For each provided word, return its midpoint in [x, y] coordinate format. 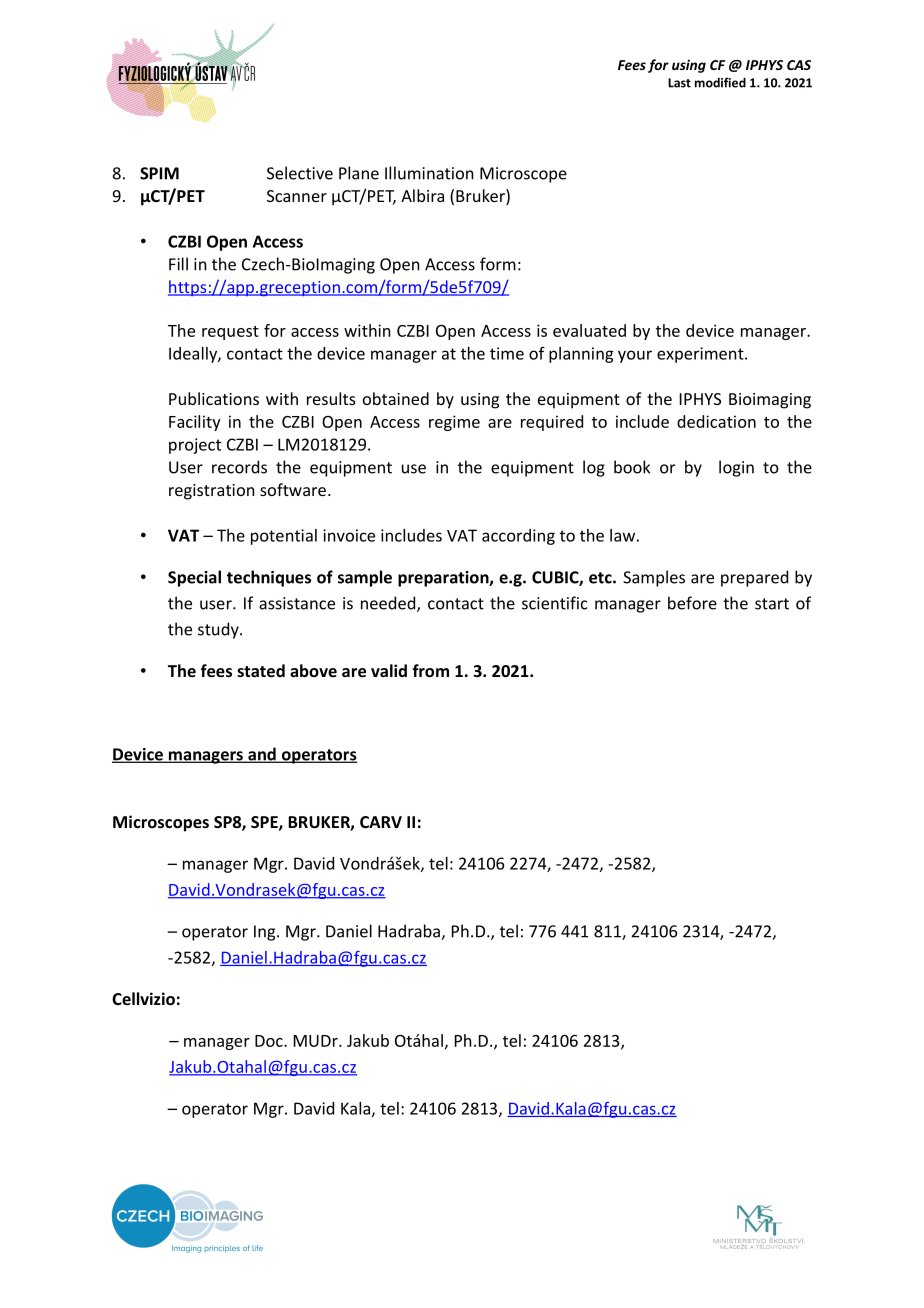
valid [389, 670]
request [230, 333]
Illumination [429, 173]
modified [720, 82]
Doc [270, 1041]
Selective [300, 173]
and [262, 755]
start [772, 604]
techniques [269, 578]
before [692, 603]
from [430, 670]
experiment [701, 355]
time [507, 353]
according [518, 537]
